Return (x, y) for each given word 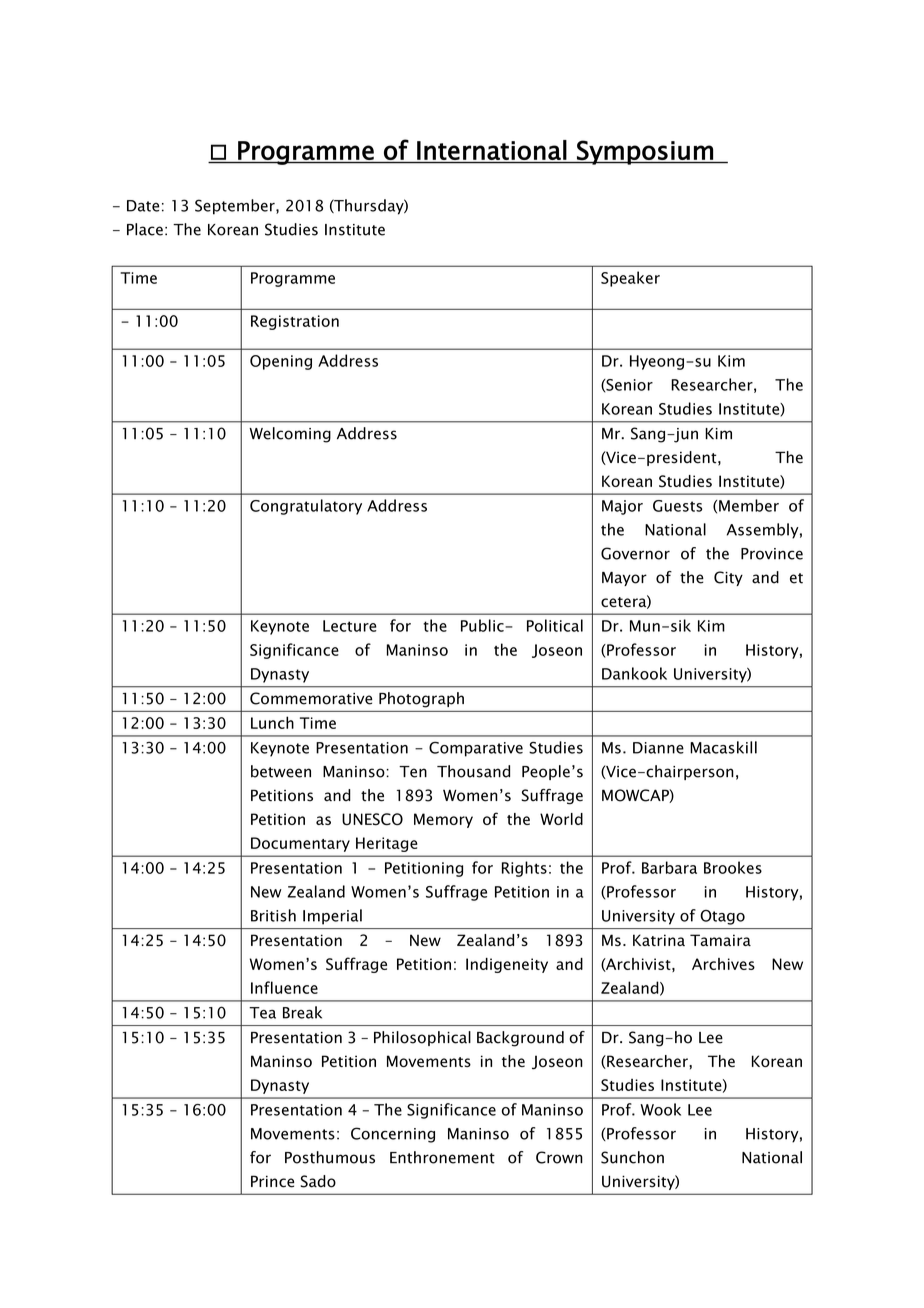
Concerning (393, 1135)
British (273, 915)
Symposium (645, 152)
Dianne (658, 748)
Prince (272, 1181)
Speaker (630, 279)
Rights (524, 869)
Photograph (421, 700)
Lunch (272, 722)
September (236, 207)
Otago (722, 917)
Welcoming (290, 435)
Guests (677, 506)
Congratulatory (306, 507)
